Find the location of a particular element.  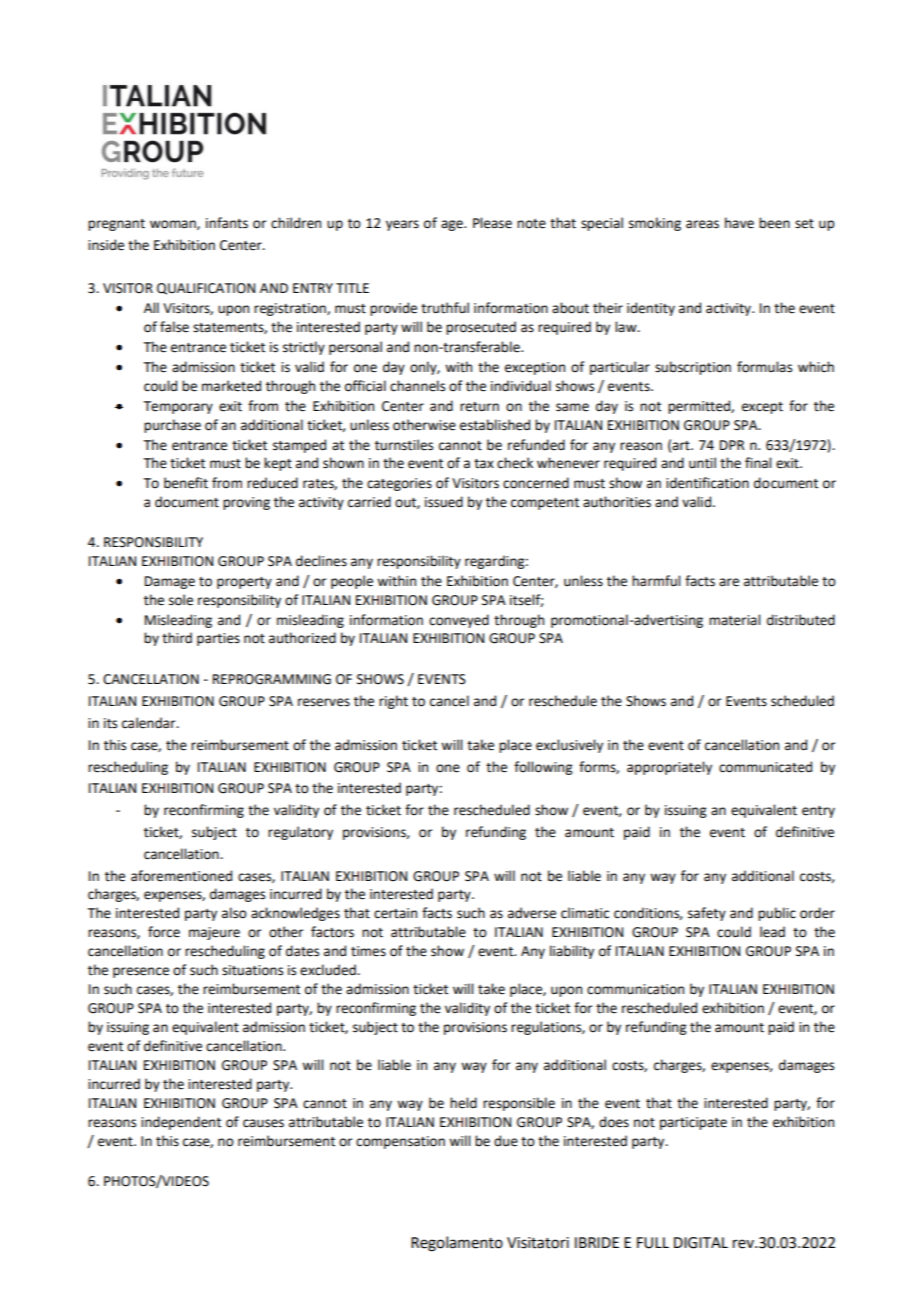

REPROGRAMMING is located at coordinates (272, 679).
